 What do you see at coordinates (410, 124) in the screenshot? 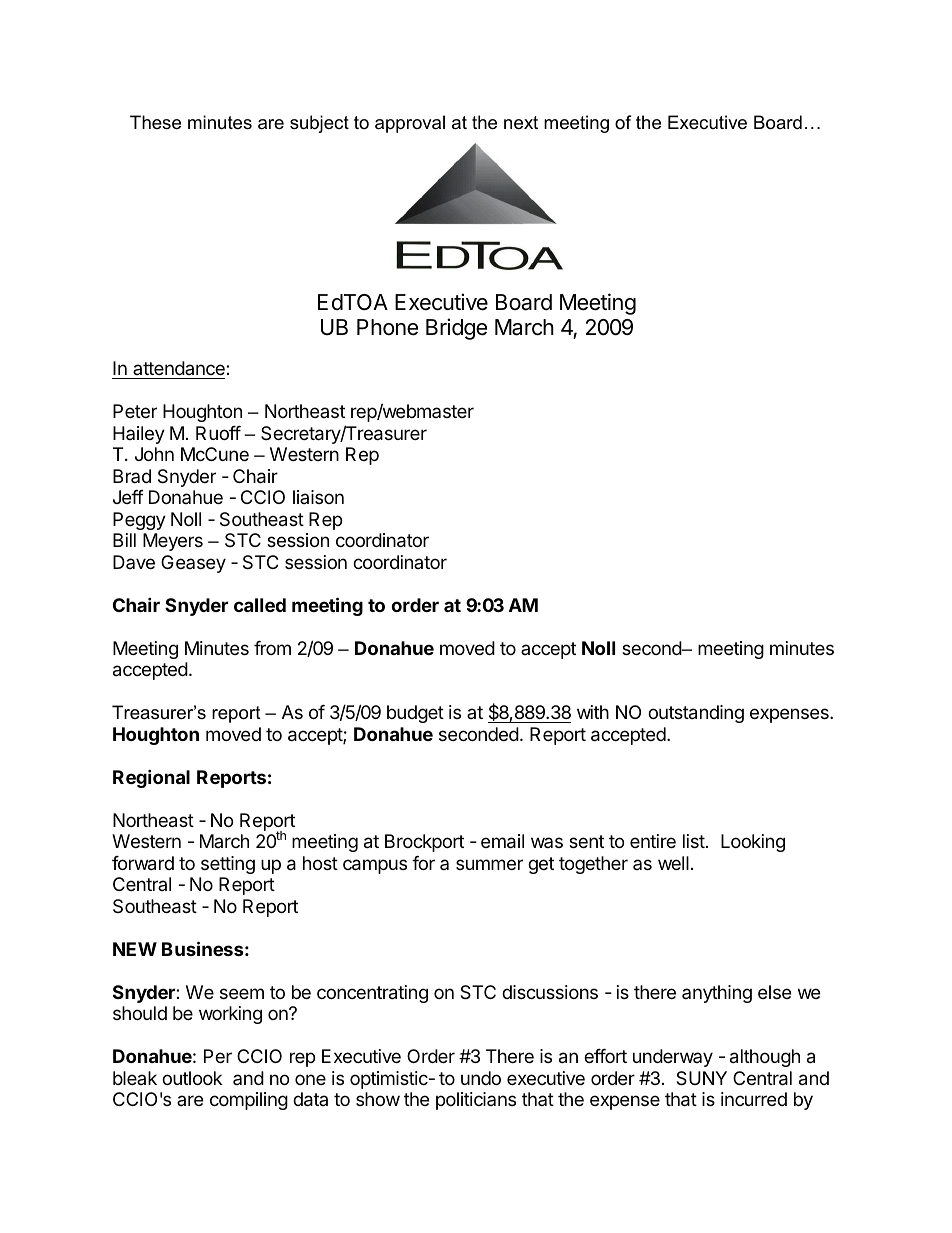
I see `approval` at bounding box center [410, 124].
